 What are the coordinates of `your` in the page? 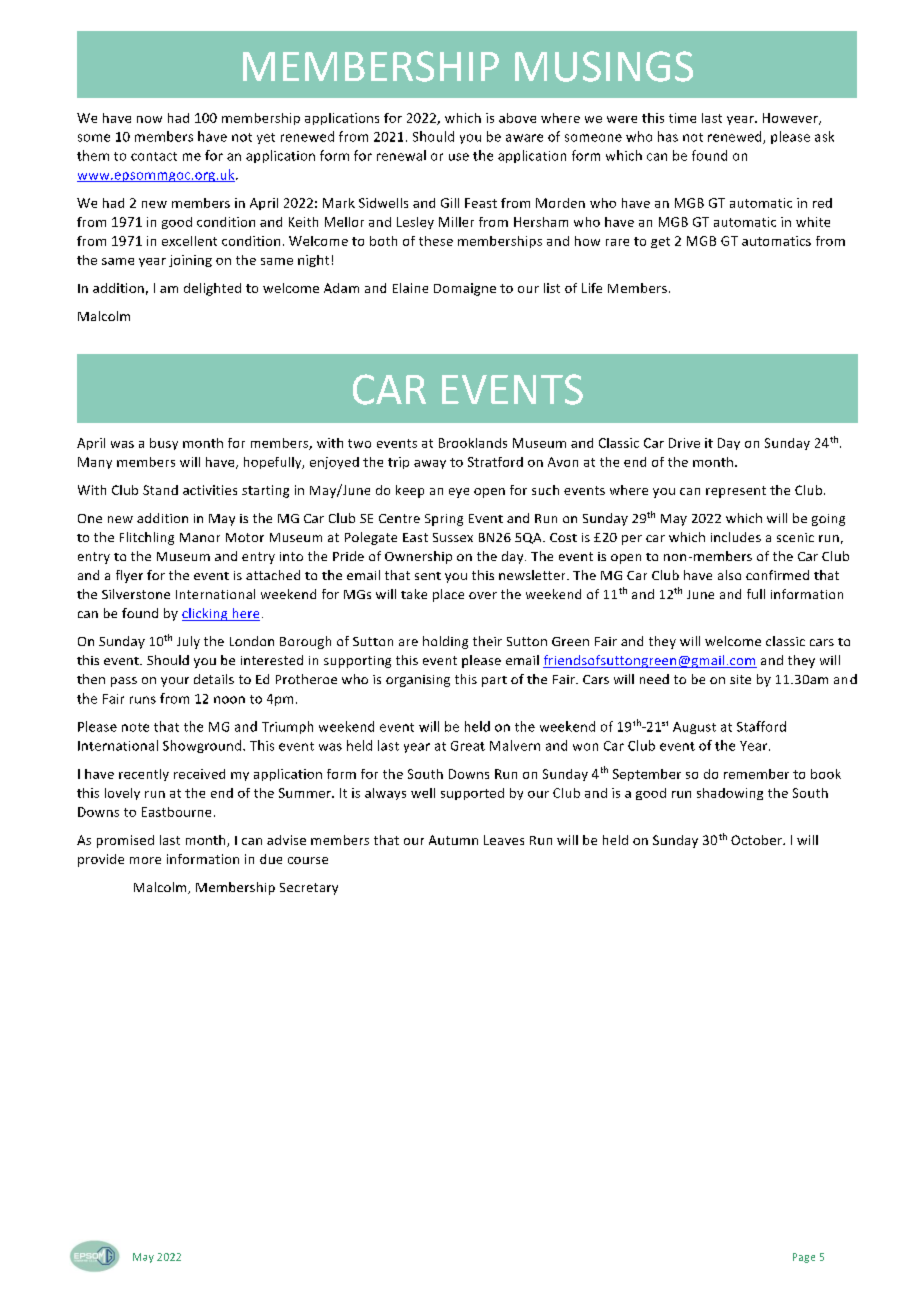 It's located at (175, 682).
